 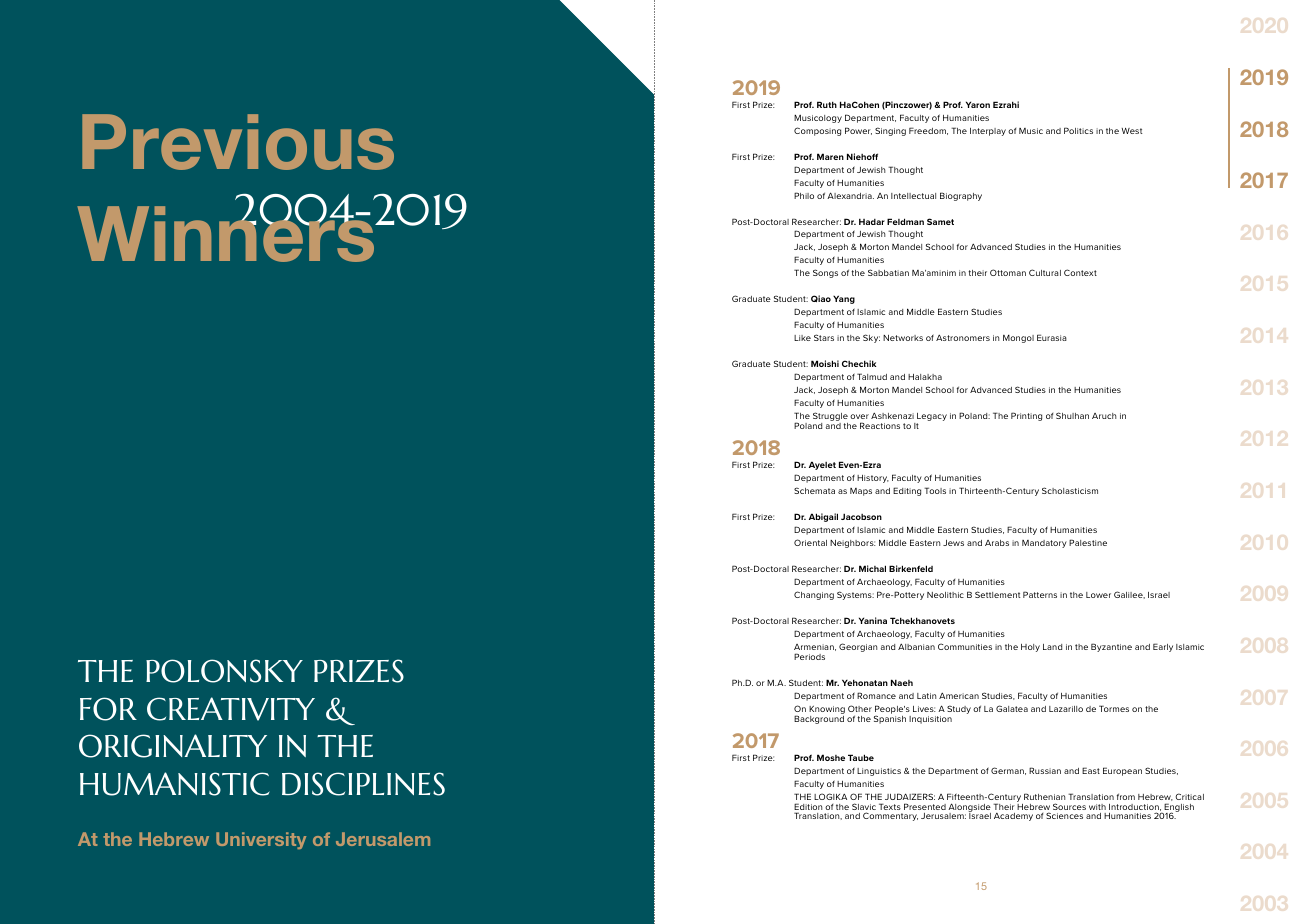 What do you see at coordinates (238, 142) in the screenshot?
I see `Previous` at bounding box center [238, 142].
